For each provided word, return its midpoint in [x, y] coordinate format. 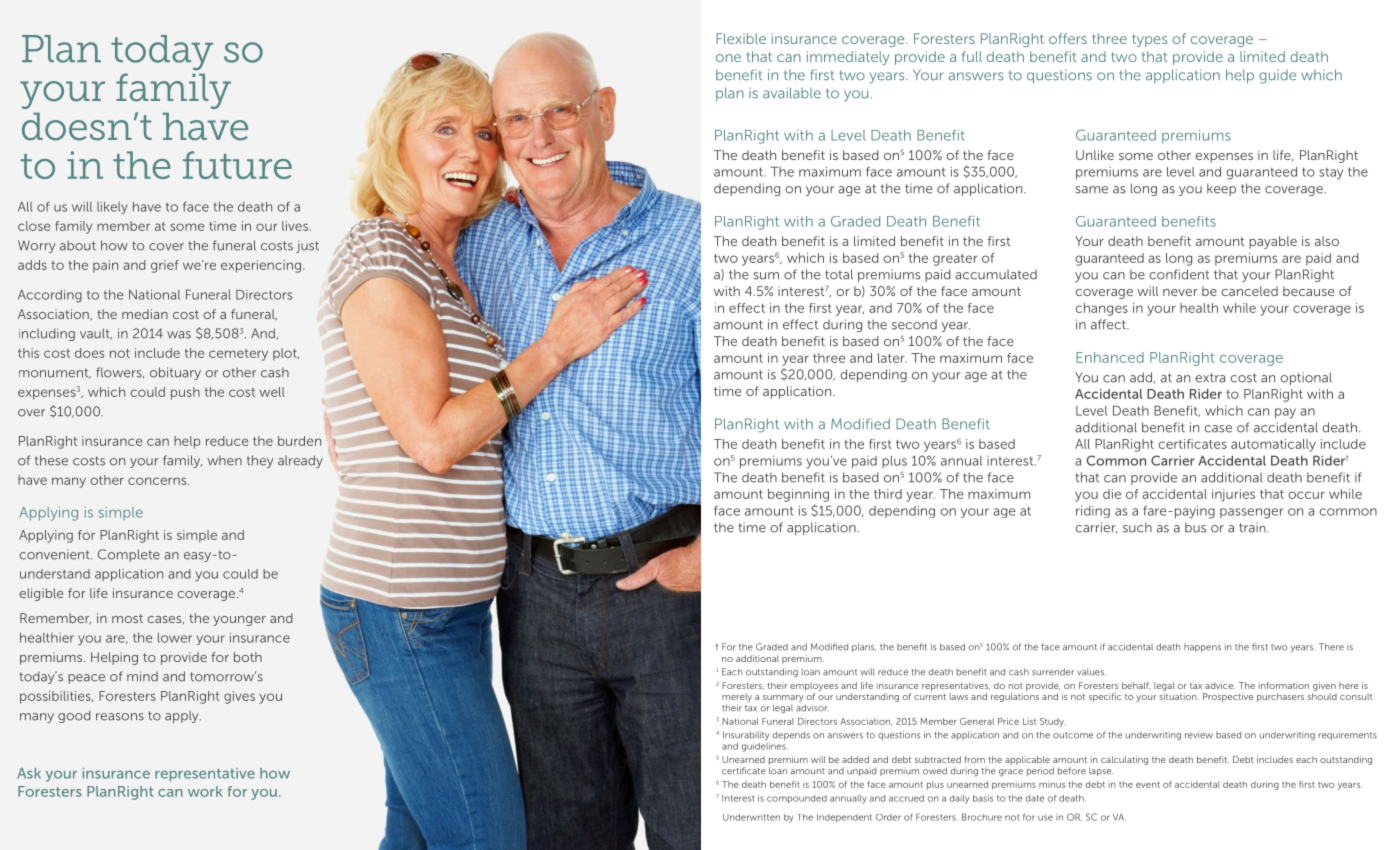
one [728, 58]
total [839, 274]
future [237, 165]
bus [1195, 527]
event [1148, 784]
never [1180, 292]
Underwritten [751, 817]
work [205, 791]
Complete [129, 555]
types [1149, 40]
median [145, 314]
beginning [798, 495]
